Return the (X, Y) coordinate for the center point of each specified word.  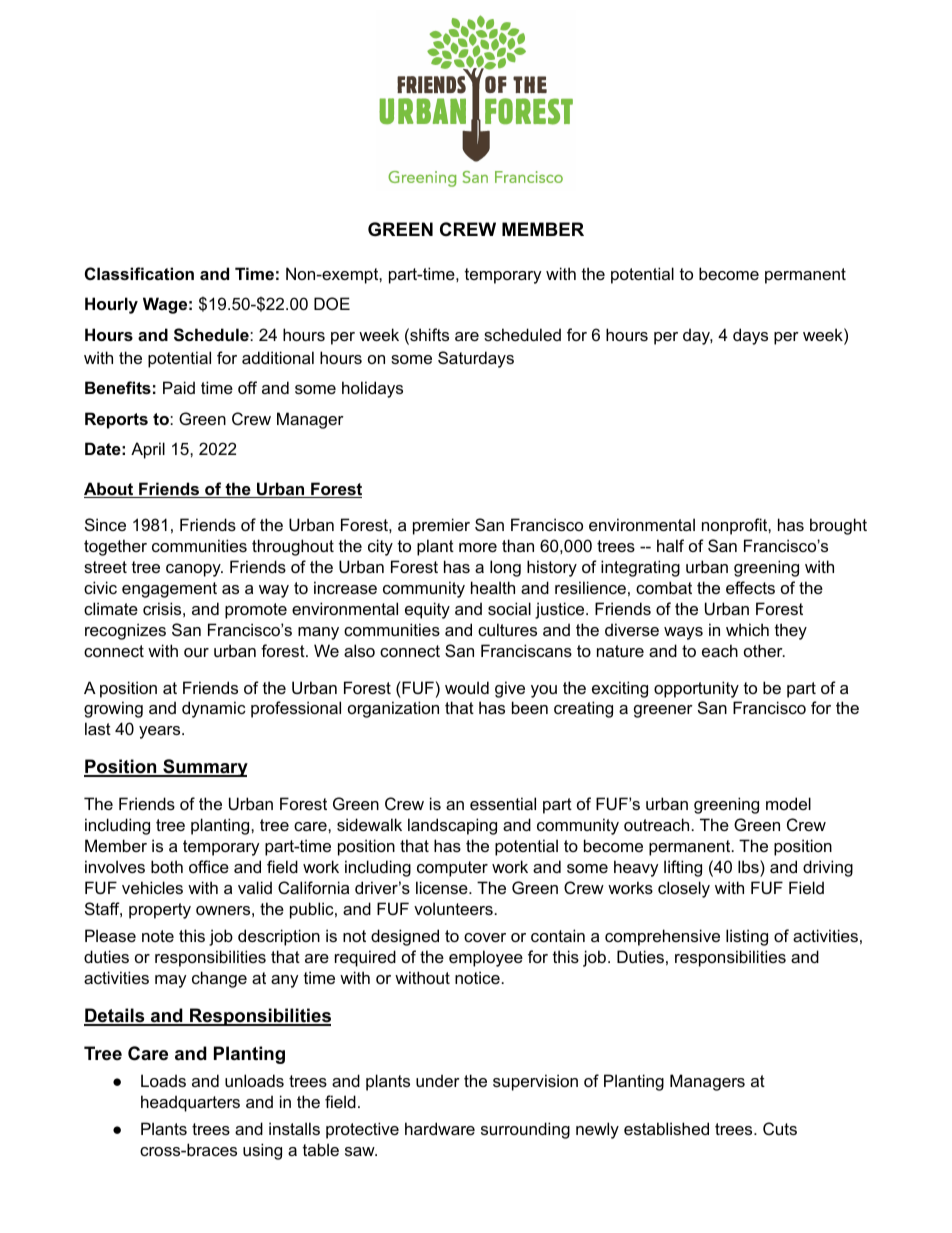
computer (452, 869)
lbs (749, 866)
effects (750, 587)
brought (838, 526)
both (167, 866)
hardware (440, 1128)
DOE (332, 303)
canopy (194, 570)
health (493, 587)
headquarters (190, 1103)
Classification (139, 273)
